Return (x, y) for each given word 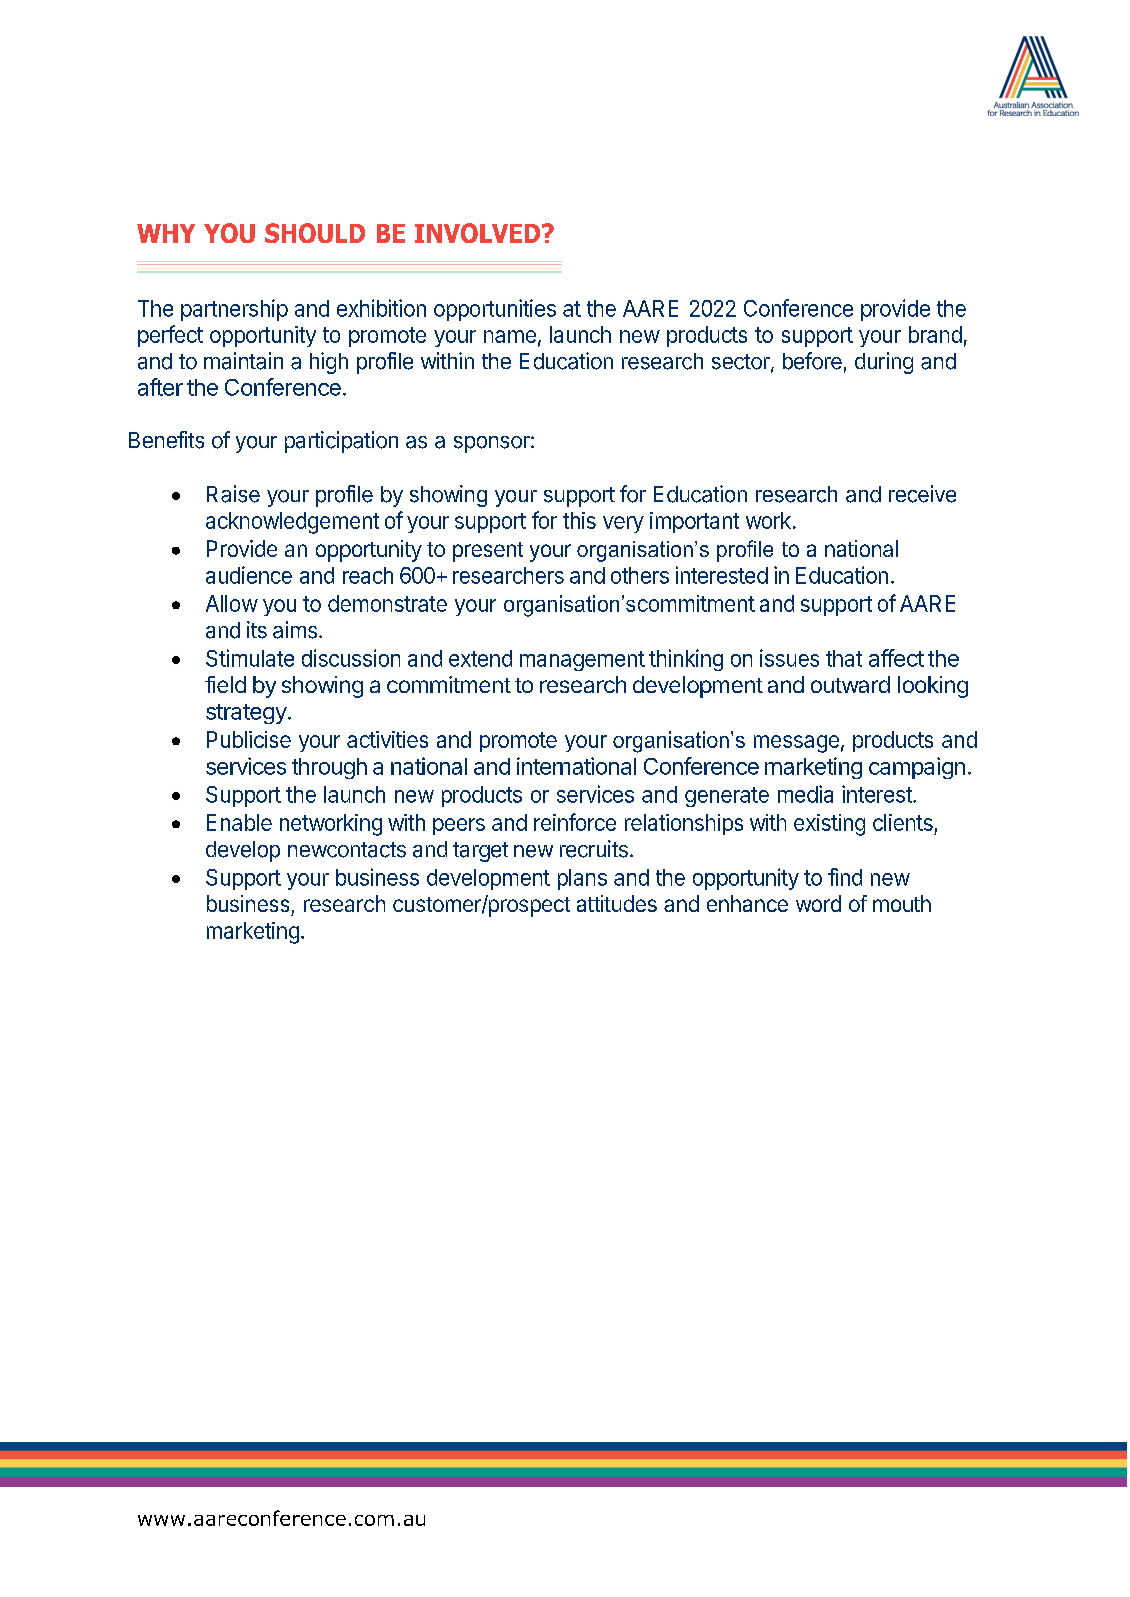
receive (922, 494)
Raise (233, 494)
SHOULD (315, 233)
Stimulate (250, 658)
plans (582, 879)
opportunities (495, 310)
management (582, 661)
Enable (239, 822)
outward (850, 684)
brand (935, 334)
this (579, 520)
